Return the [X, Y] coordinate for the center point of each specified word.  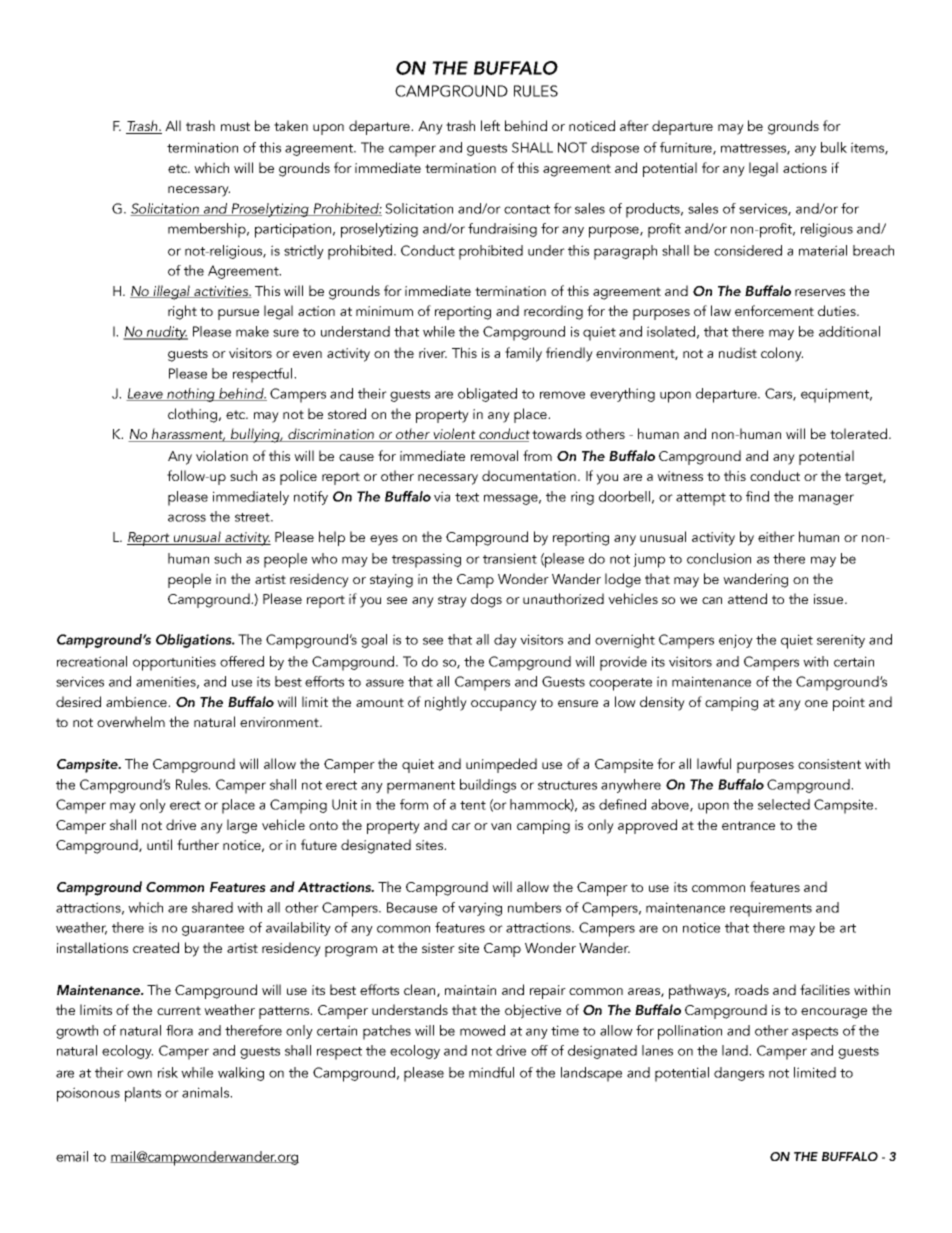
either [776, 536]
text [467, 497]
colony [782, 354]
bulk [834, 147]
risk [168, 1072]
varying [480, 909]
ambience [137, 701]
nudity [166, 333]
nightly [446, 703]
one [816, 703]
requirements [771, 909]
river [433, 353]
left [490, 125]
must [235, 126]
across [187, 518]
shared [212, 907]
